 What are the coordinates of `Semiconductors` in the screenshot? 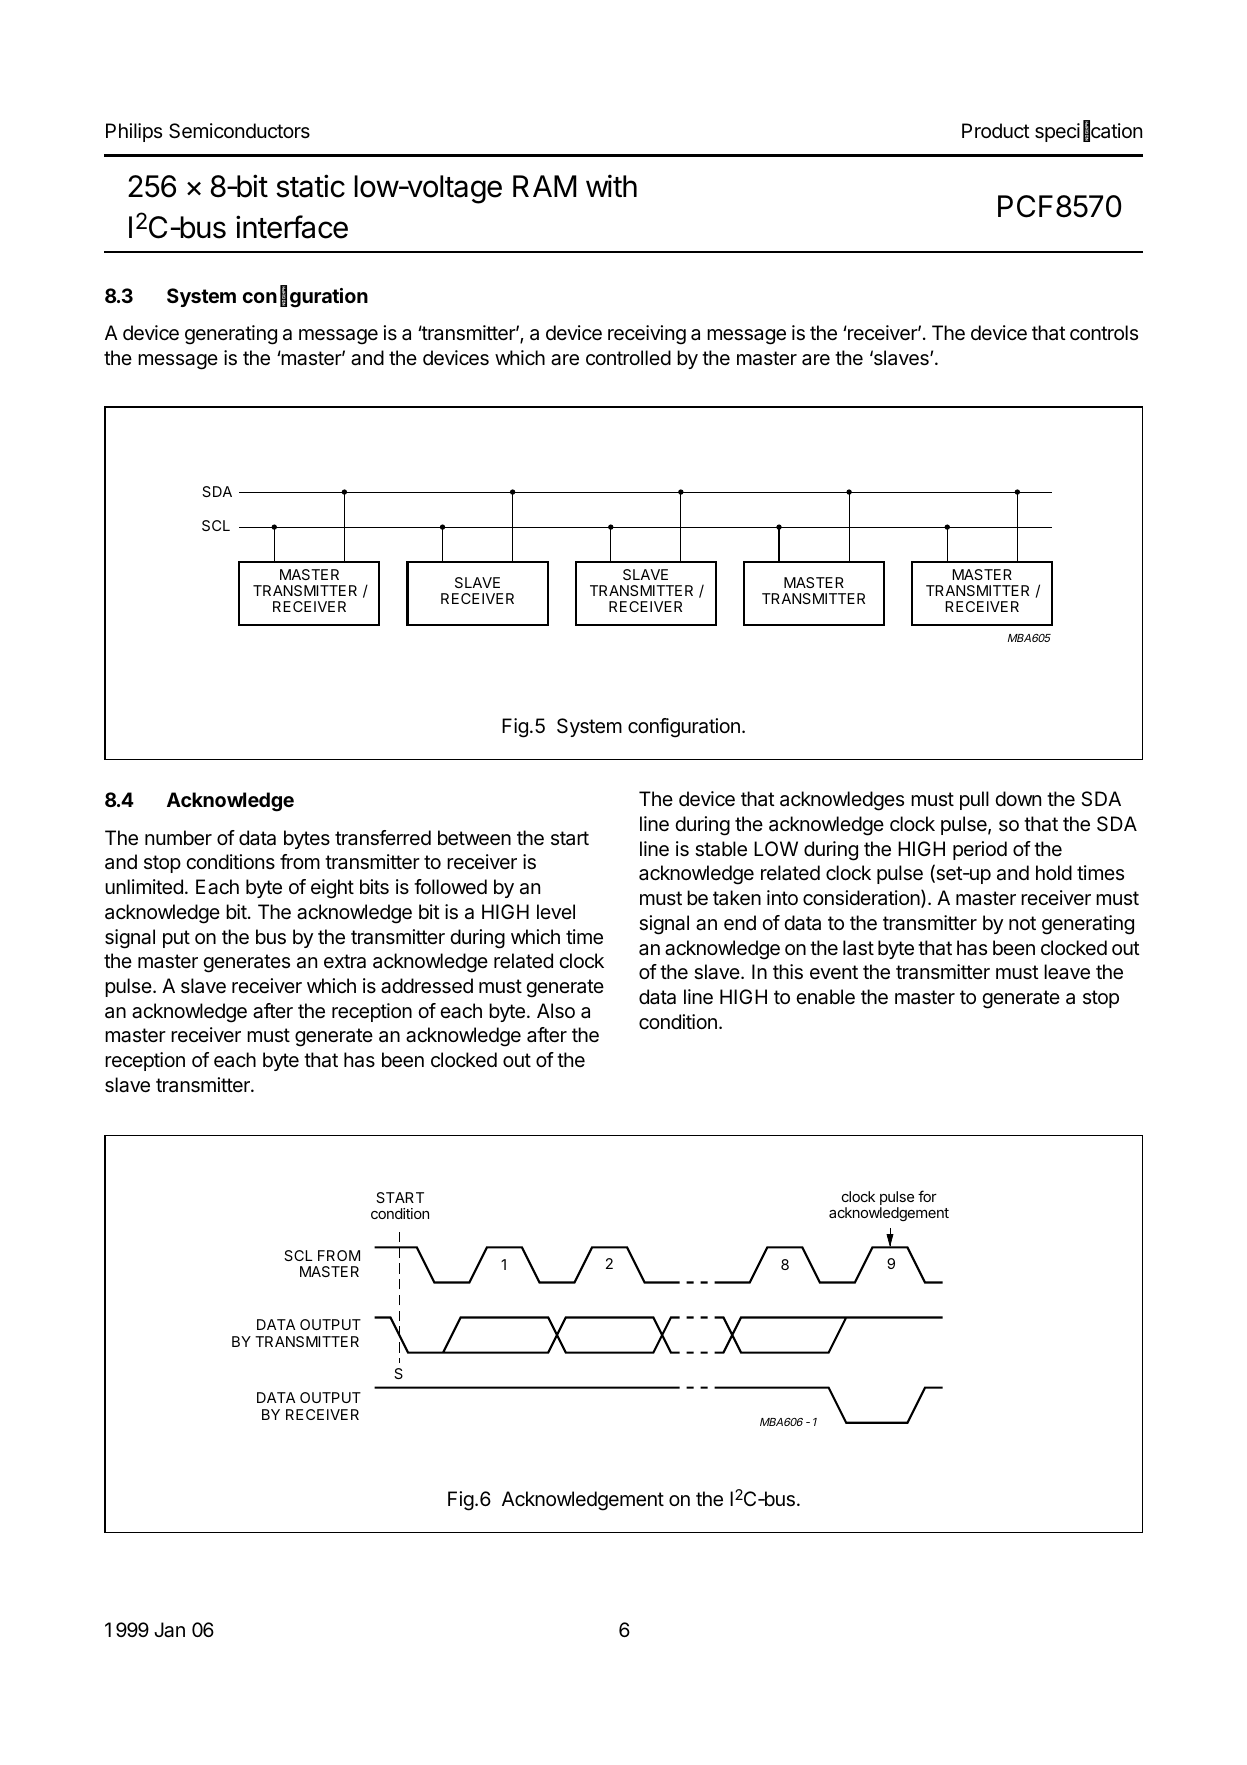 It's located at (239, 131).
